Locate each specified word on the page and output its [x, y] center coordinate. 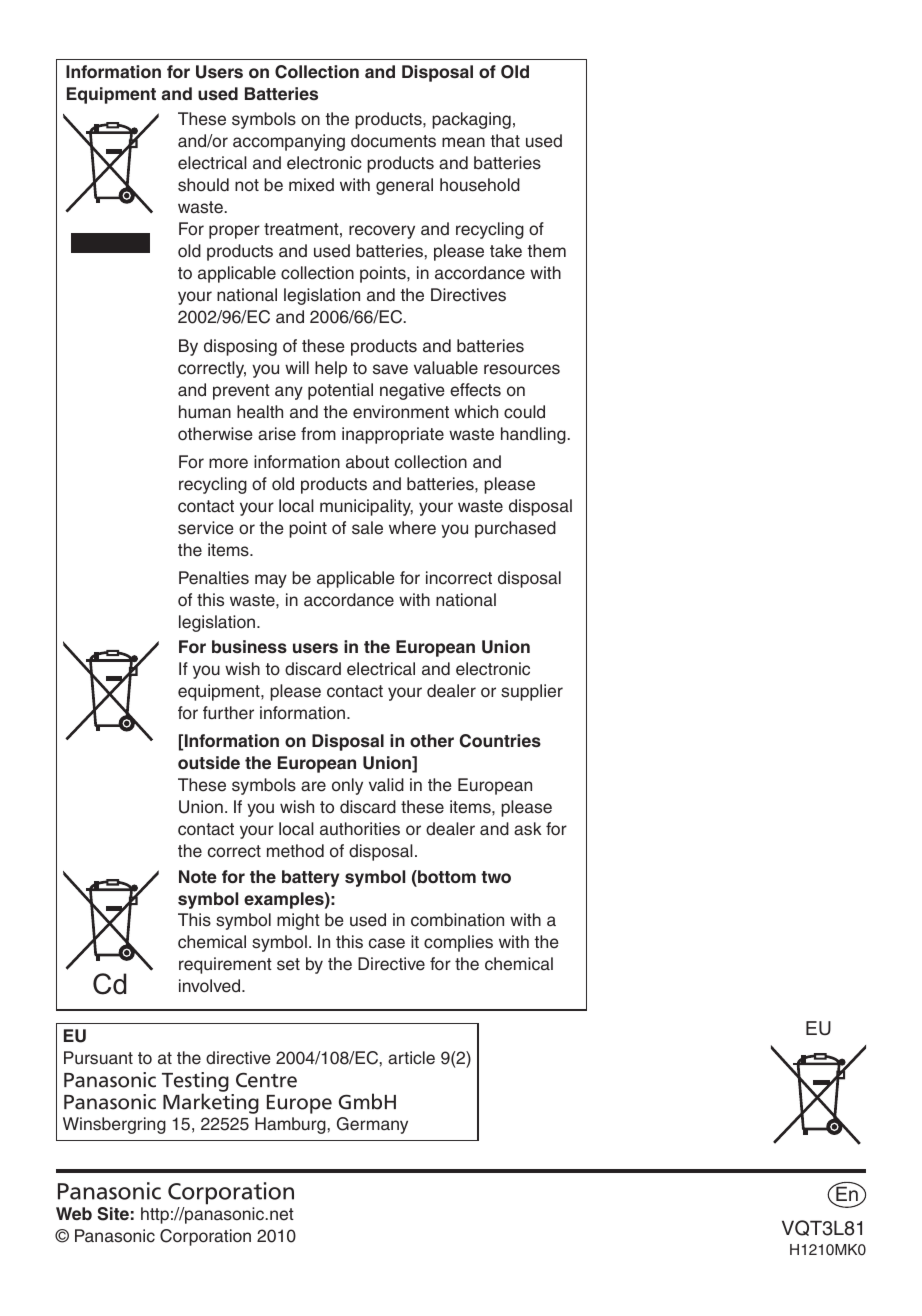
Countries [500, 741]
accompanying [289, 142]
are [313, 786]
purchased [515, 529]
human [205, 412]
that [505, 141]
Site [113, 1214]
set [288, 964]
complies [458, 943]
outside [209, 763]
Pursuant [98, 1058]
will [297, 367]
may [271, 581]
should [203, 185]
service [206, 528]
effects [475, 390]
